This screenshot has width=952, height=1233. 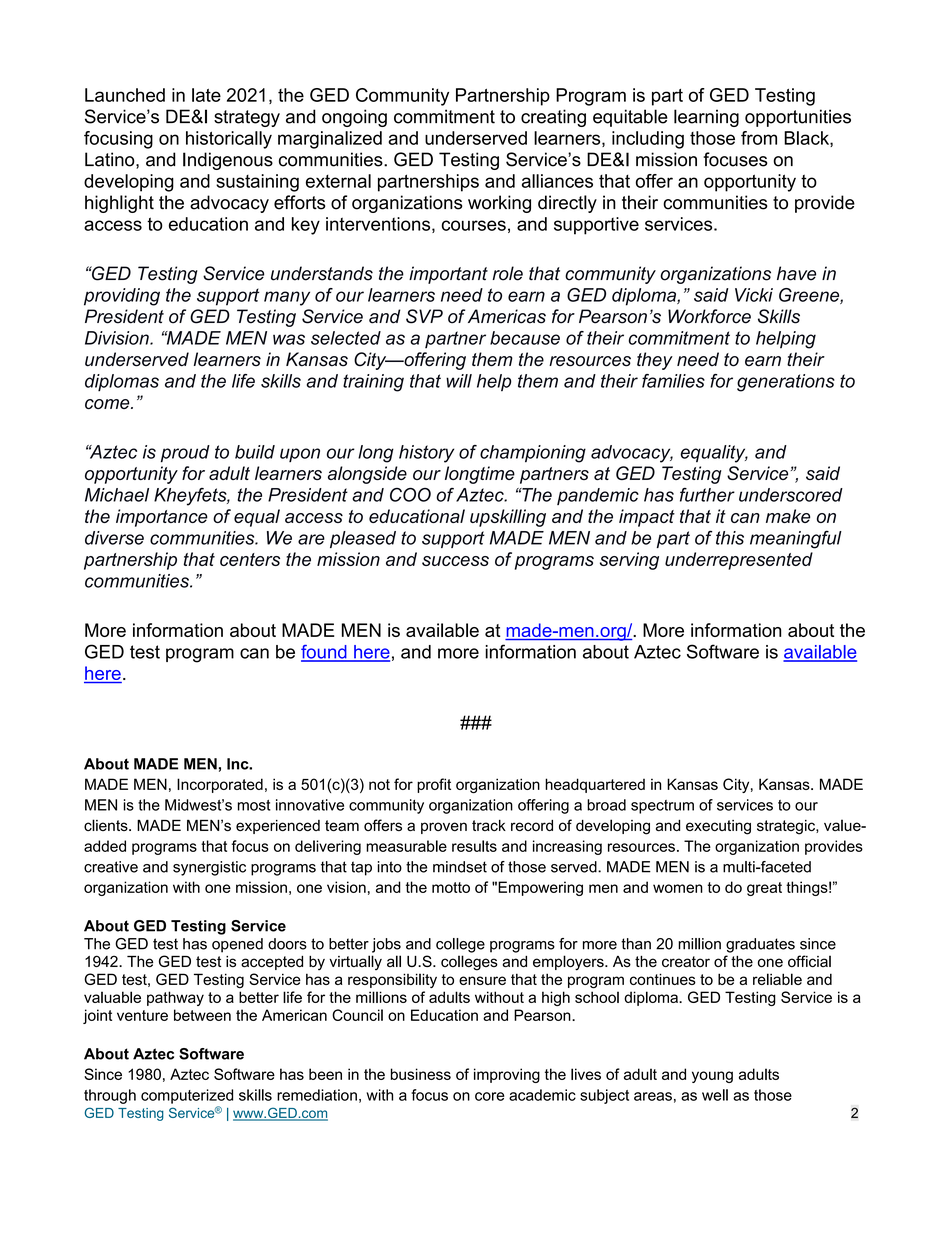 What do you see at coordinates (421, 1074) in the screenshot?
I see `business` at bounding box center [421, 1074].
